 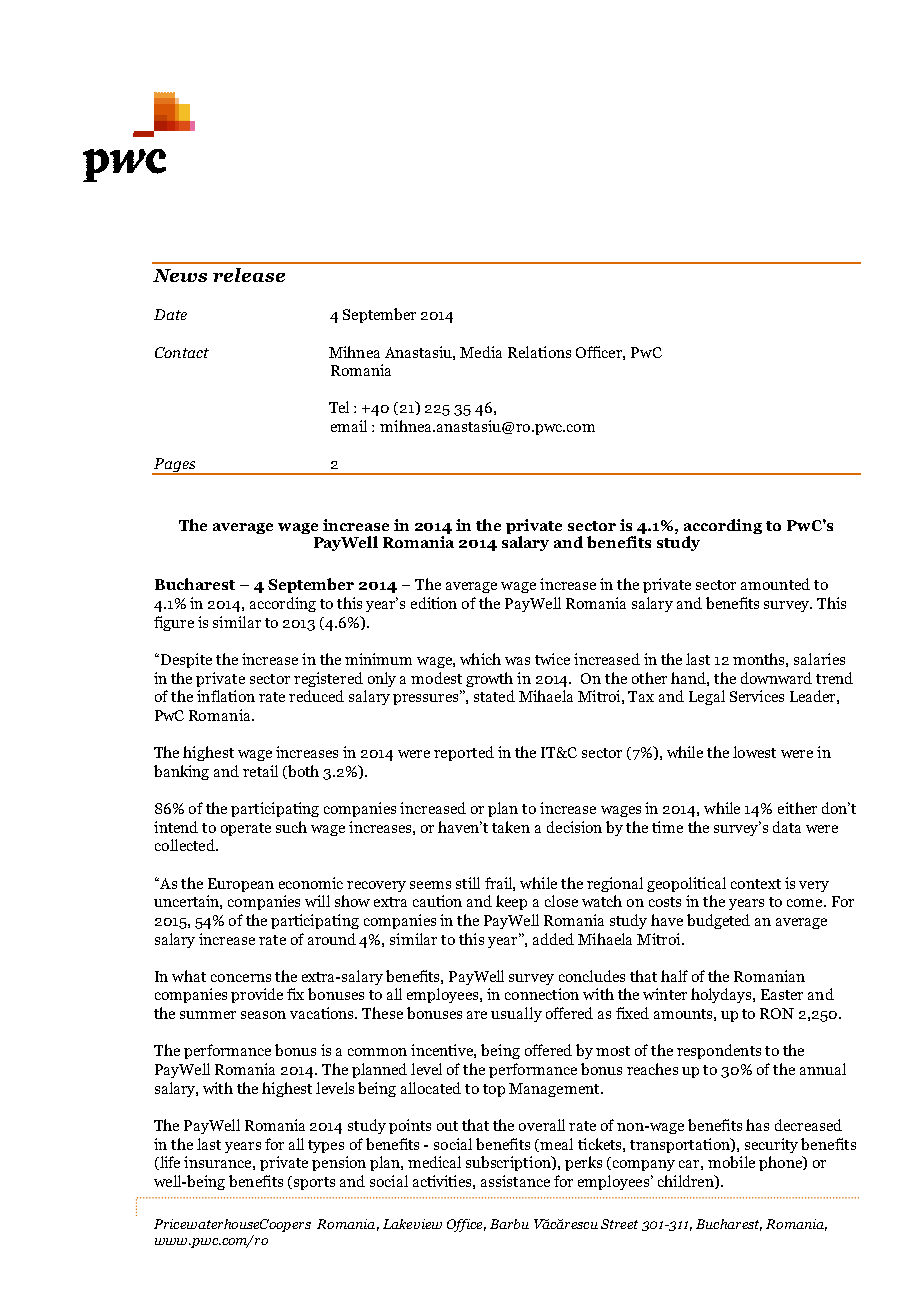 I want to click on assistance, so click(x=515, y=1181).
